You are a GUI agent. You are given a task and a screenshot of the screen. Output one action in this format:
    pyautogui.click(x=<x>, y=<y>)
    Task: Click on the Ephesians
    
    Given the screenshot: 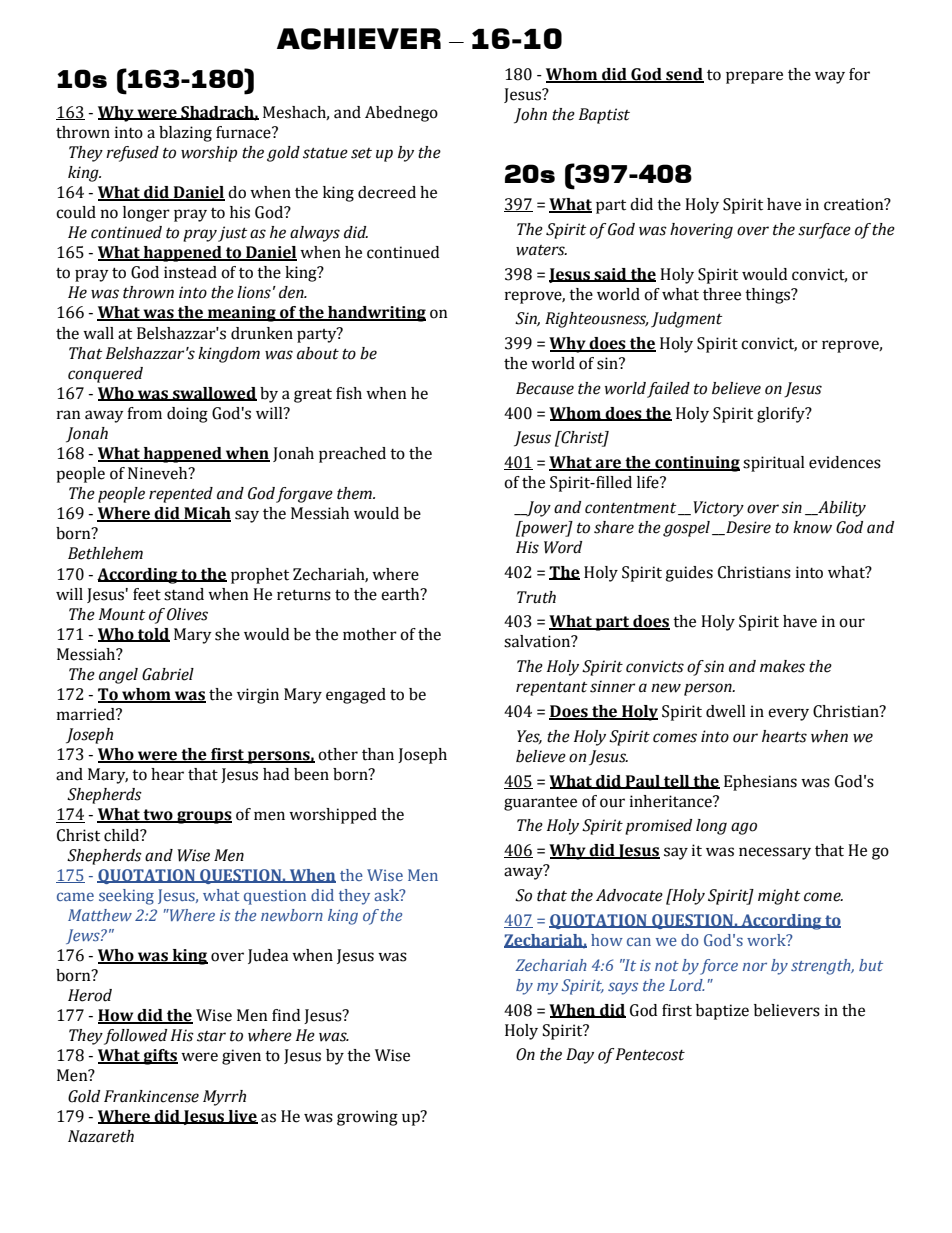 What is the action you would take?
    pyautogui.click(x=760, y=783)
